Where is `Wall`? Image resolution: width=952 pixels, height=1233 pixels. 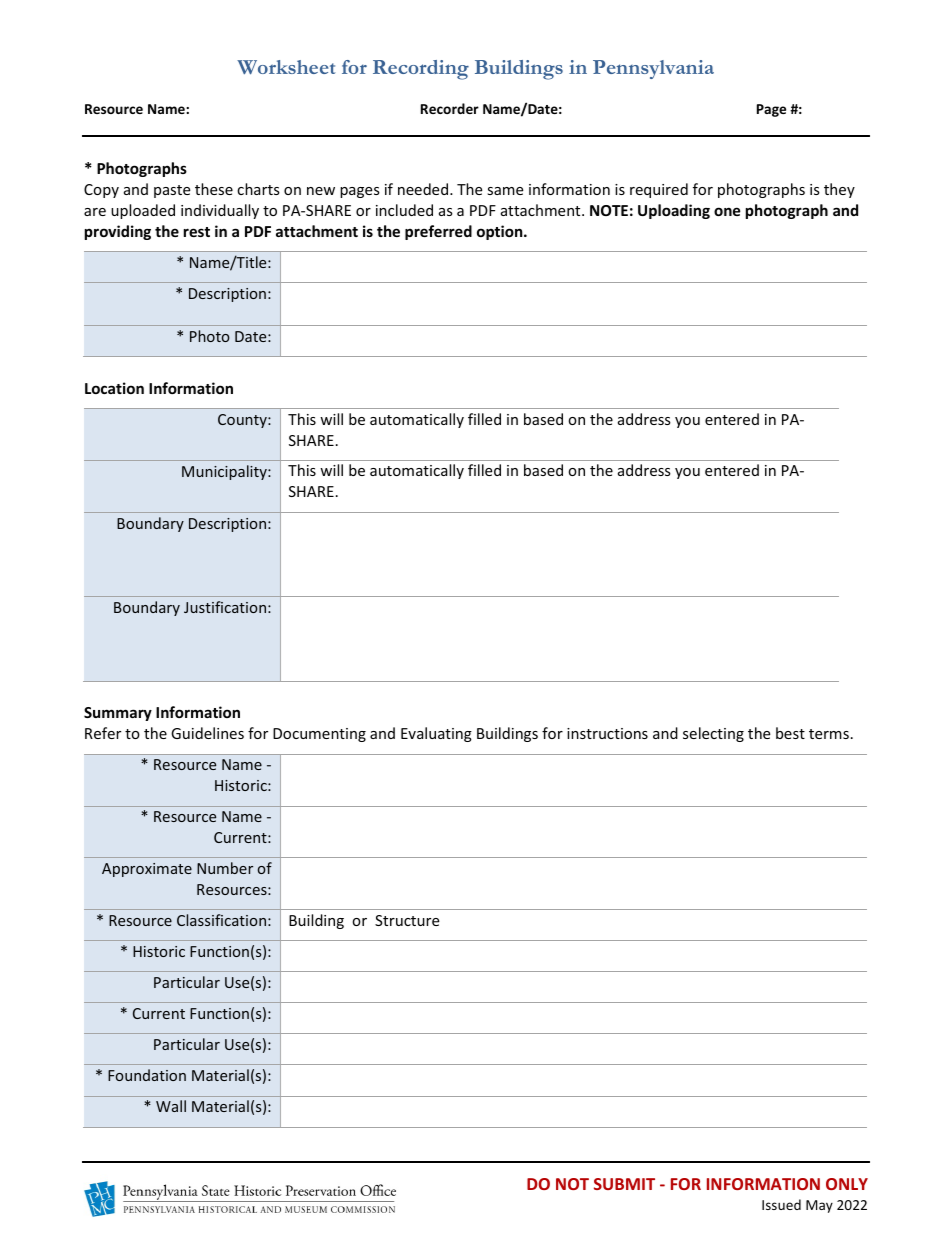
Wall is located at coordinates (171, 1106).
